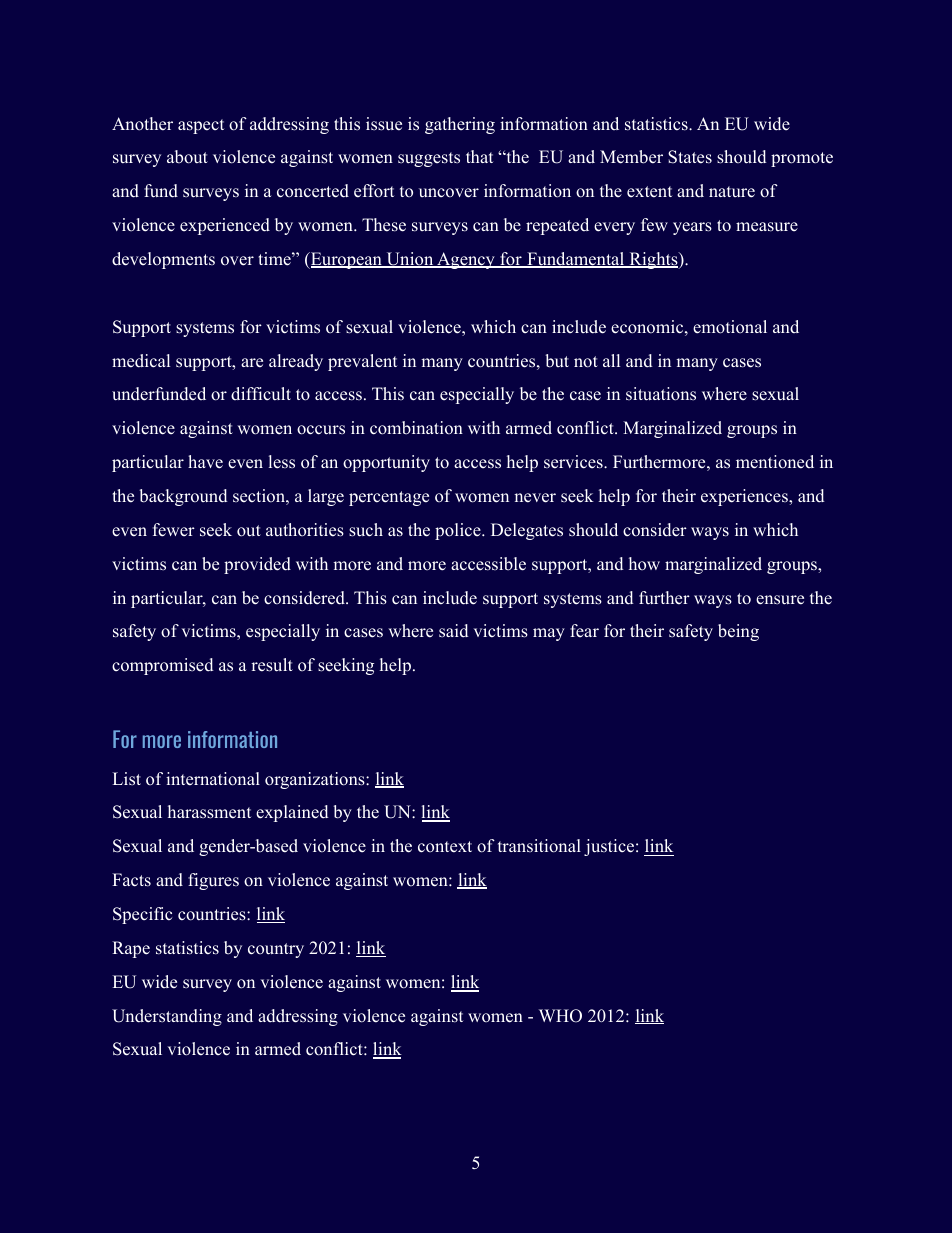 This image has height=1233, width=952. I want to click on are, so click(252, 363).
